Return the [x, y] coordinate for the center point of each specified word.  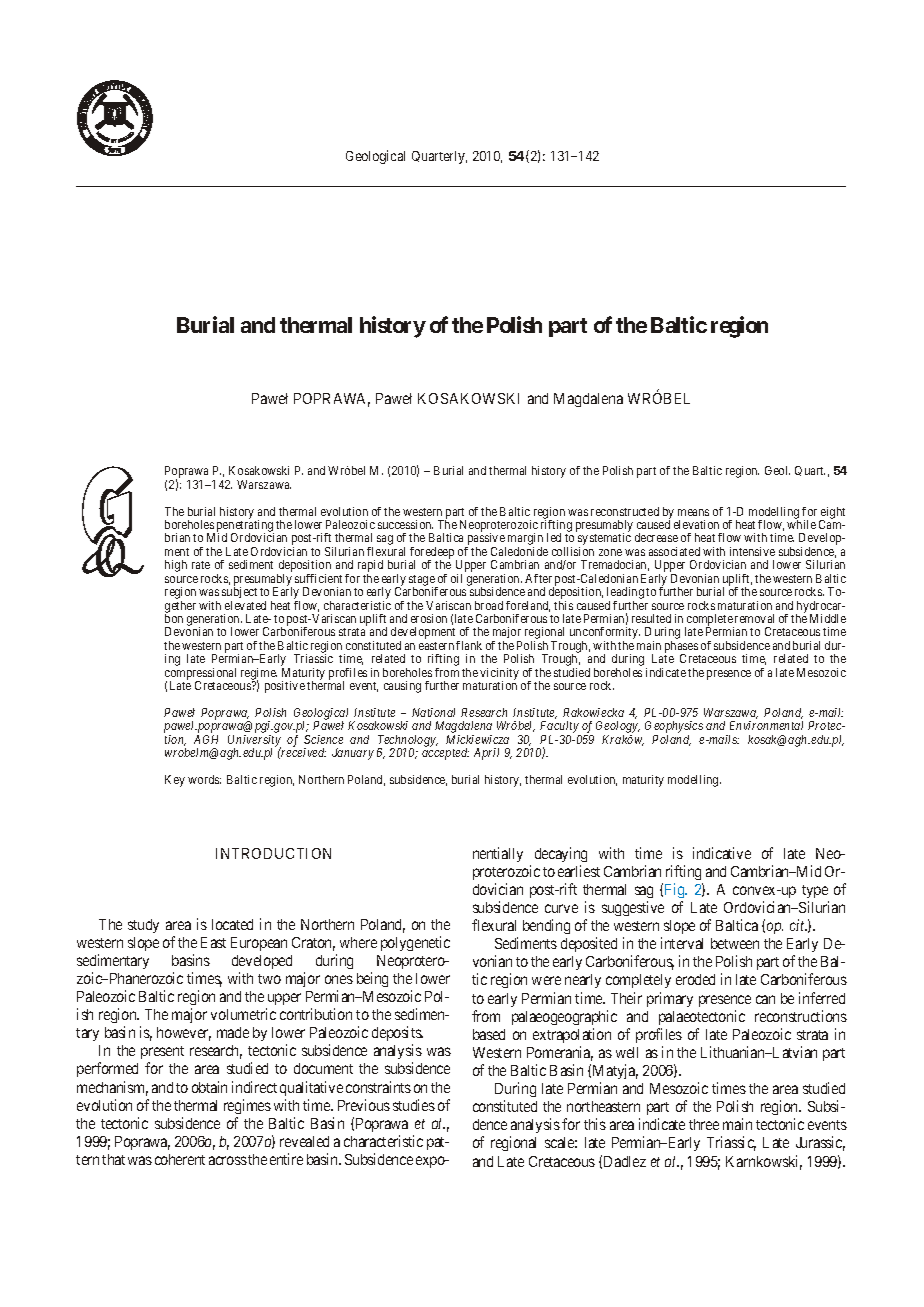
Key [175, 781]
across [228, 1160]
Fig [676, 890]
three [704, 1124]
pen [226, 528]
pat [437, 1143]
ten [746, 552]
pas [474, 541]
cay [558, 856]
